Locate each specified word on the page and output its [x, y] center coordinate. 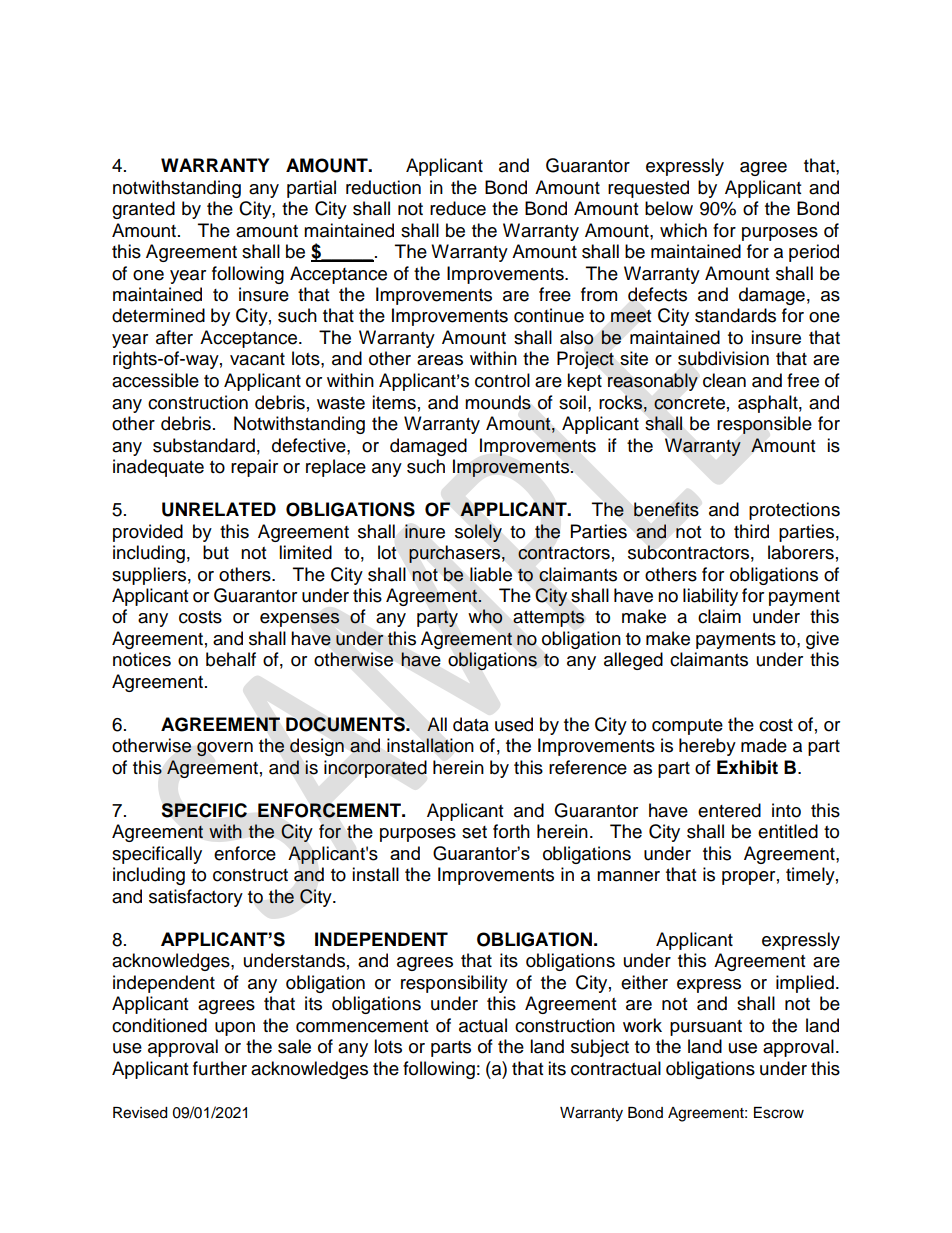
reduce [458, 208]
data [471, 724]
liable [491, 574]
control [502, 380]
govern [225, 749]
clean [724, 380]
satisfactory [196, 898]
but [216, 552]
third [751, 531]
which [683, 230]
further [220, 1068]
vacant [257, 359]
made [764, 745]
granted [143, 210]
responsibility [454, 984]
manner [628, 876]
